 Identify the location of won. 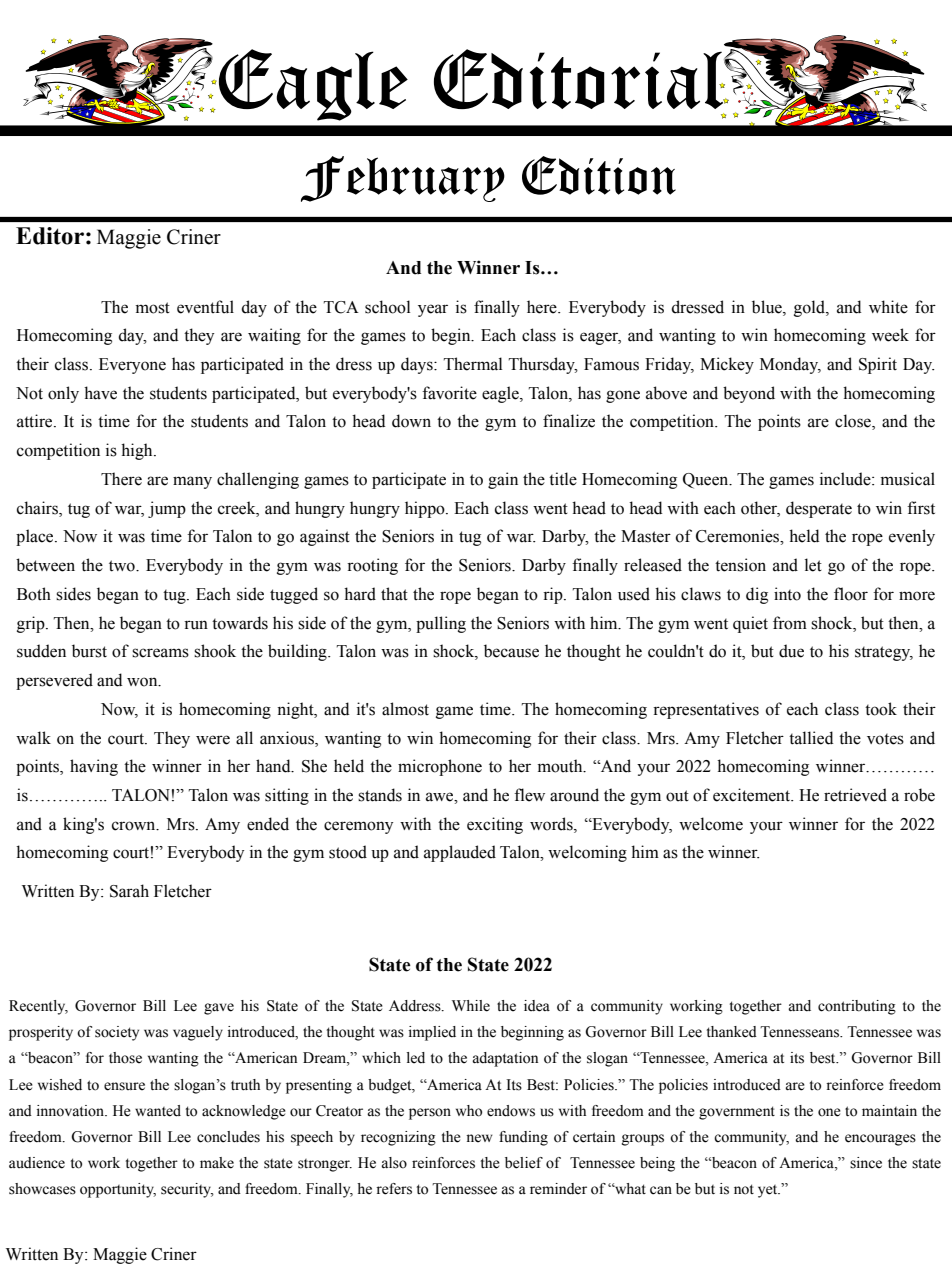
(143, 682).
